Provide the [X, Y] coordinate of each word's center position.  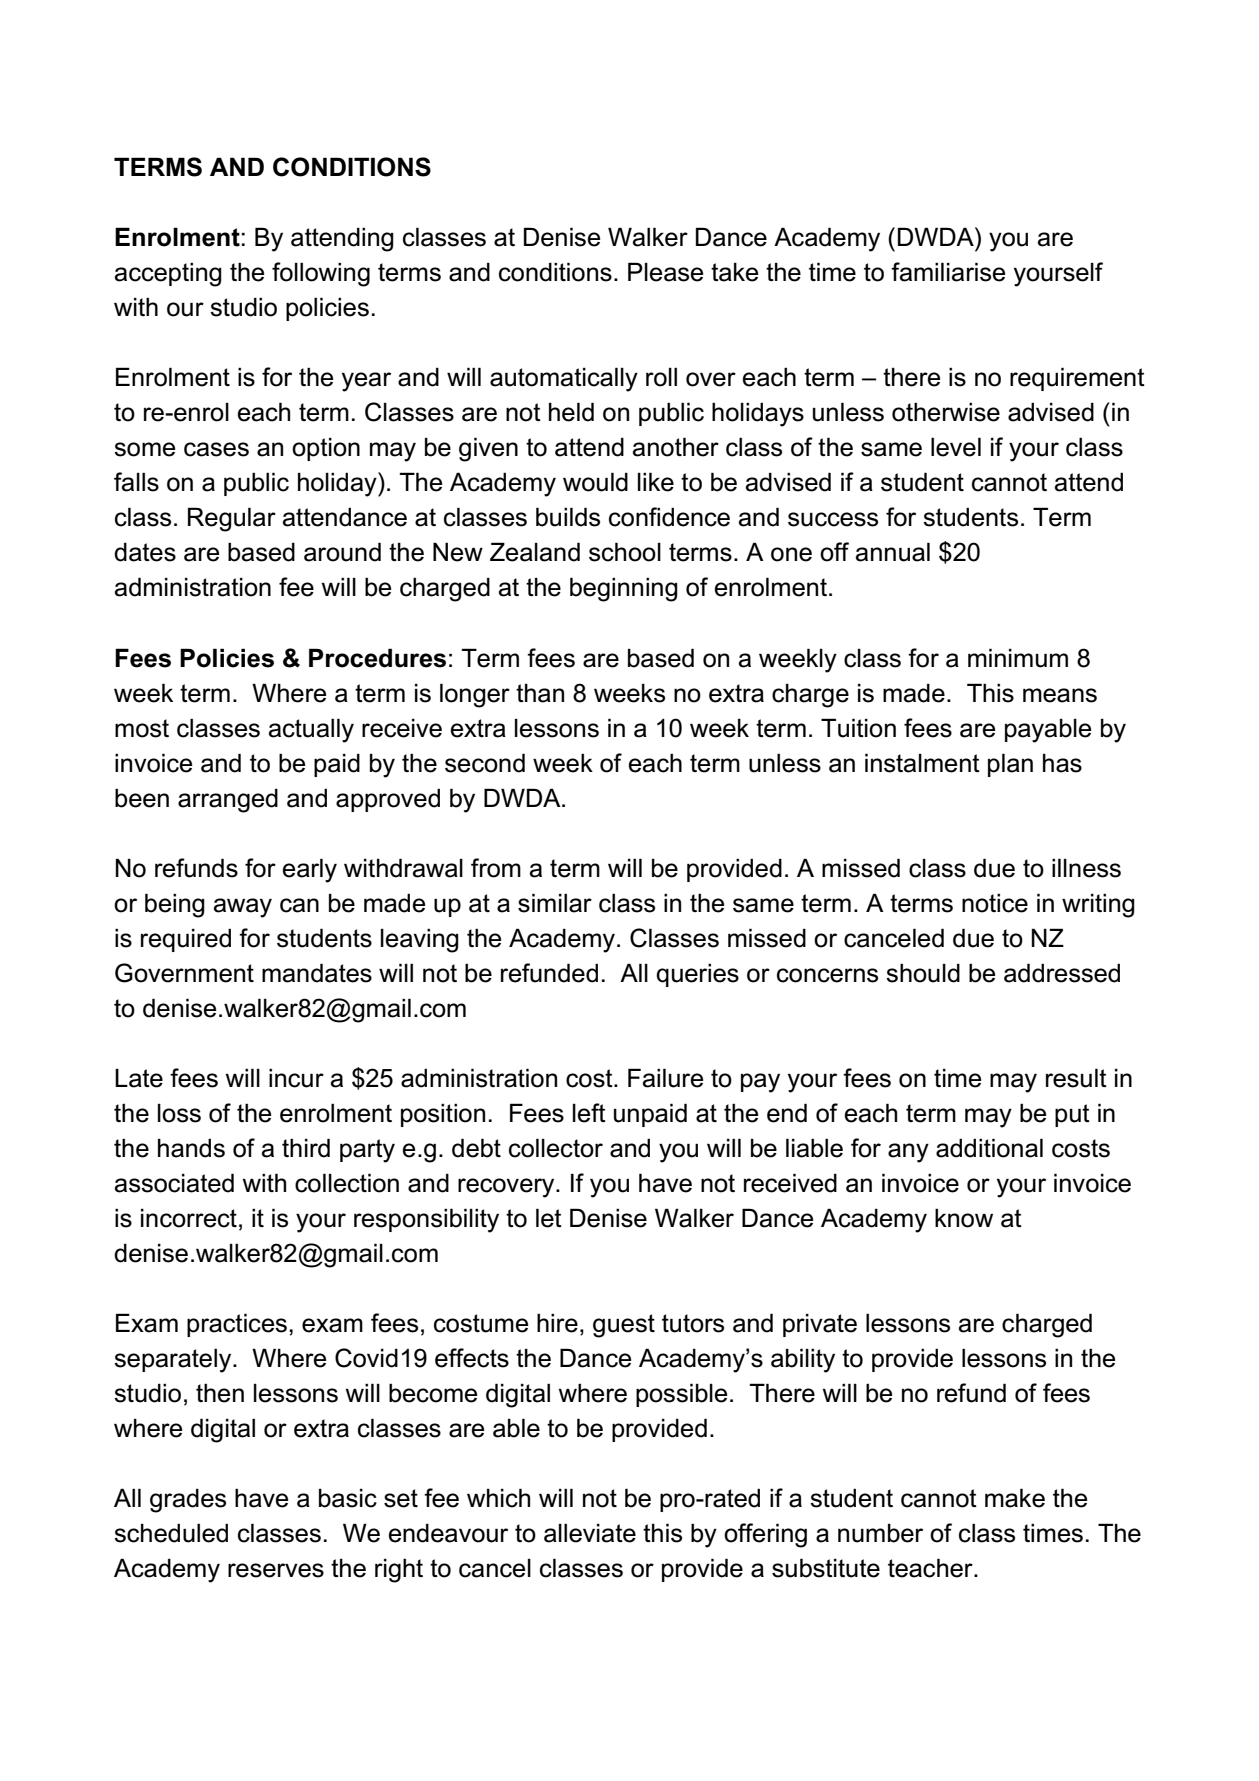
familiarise [948, 272]
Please [665, 272]
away [243, 908]
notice [995, 903]
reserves [276, 1570]
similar [555, 903]
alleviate [590, 1533]
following [321, 274]
